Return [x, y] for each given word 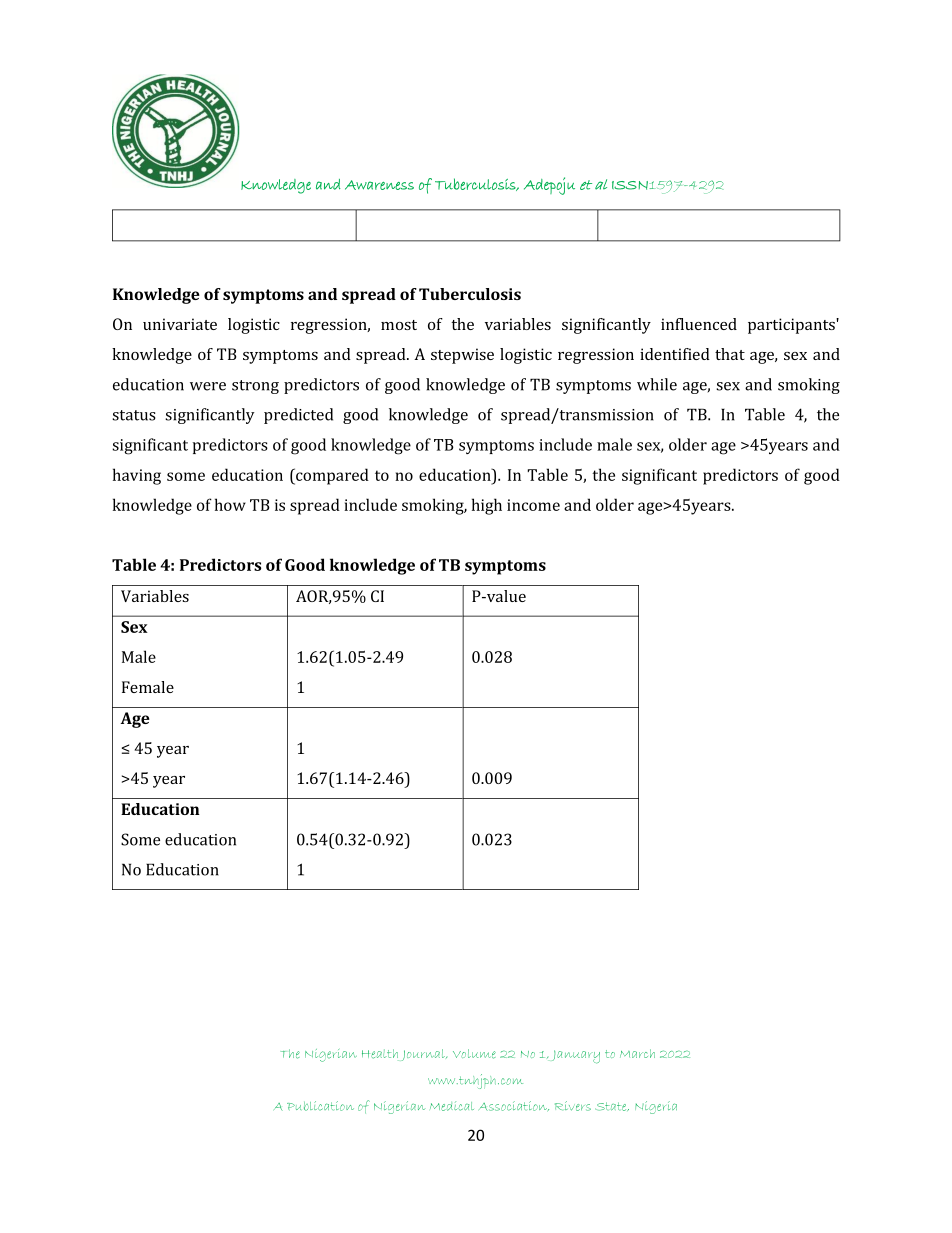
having [137, 476]
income [533, 505]
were [208, 386]
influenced [699, 324]
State [612, 1106]
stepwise [462, 356]
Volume [474, 1054]
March [637, 1053]
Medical [452, 1106]
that [730, 354]
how [230, 504]
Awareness [379, 185]
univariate [180, 324]
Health [380, 1055]
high [487, 506]
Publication [320, 1106]
